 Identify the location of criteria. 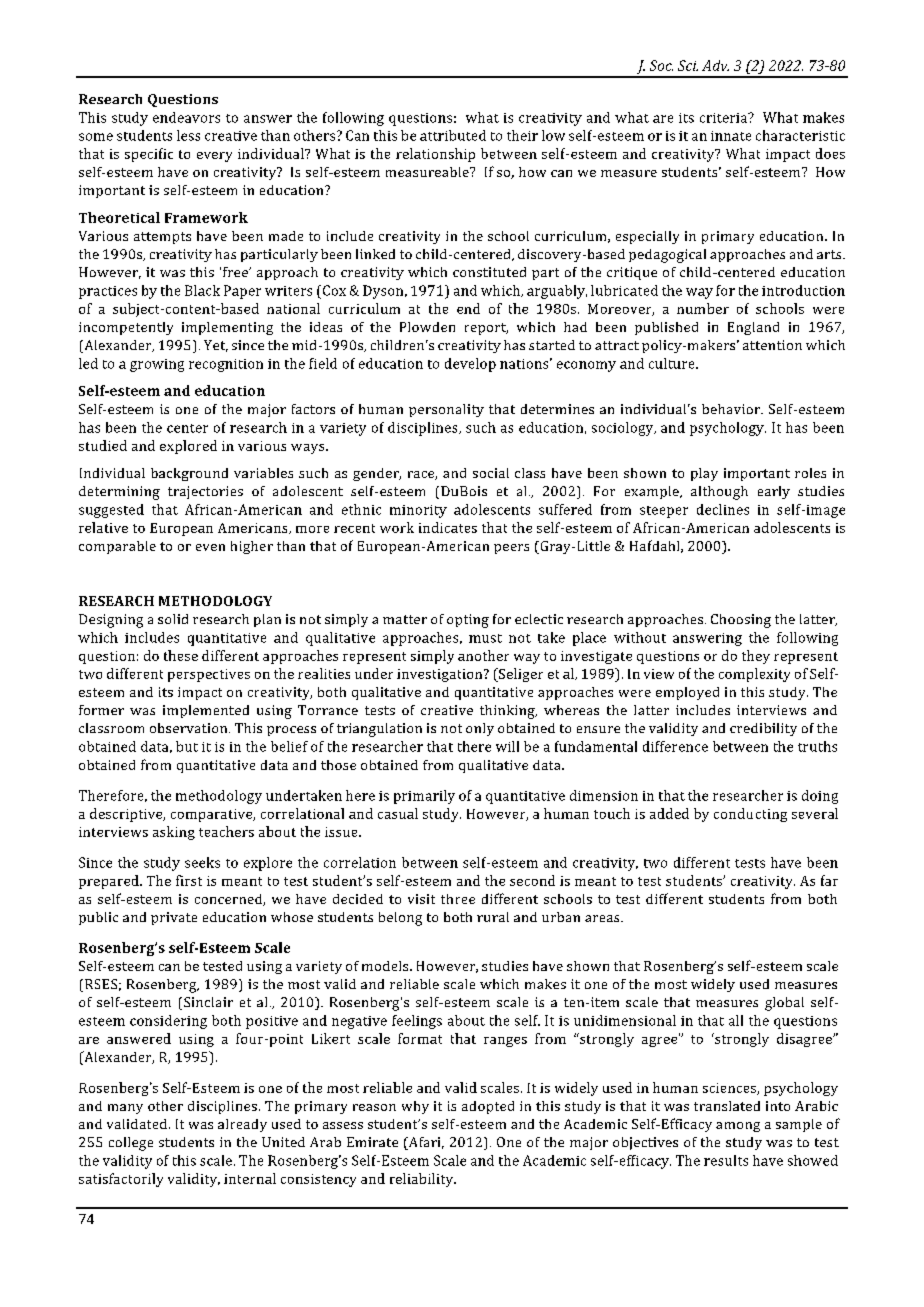
(725, 118).
